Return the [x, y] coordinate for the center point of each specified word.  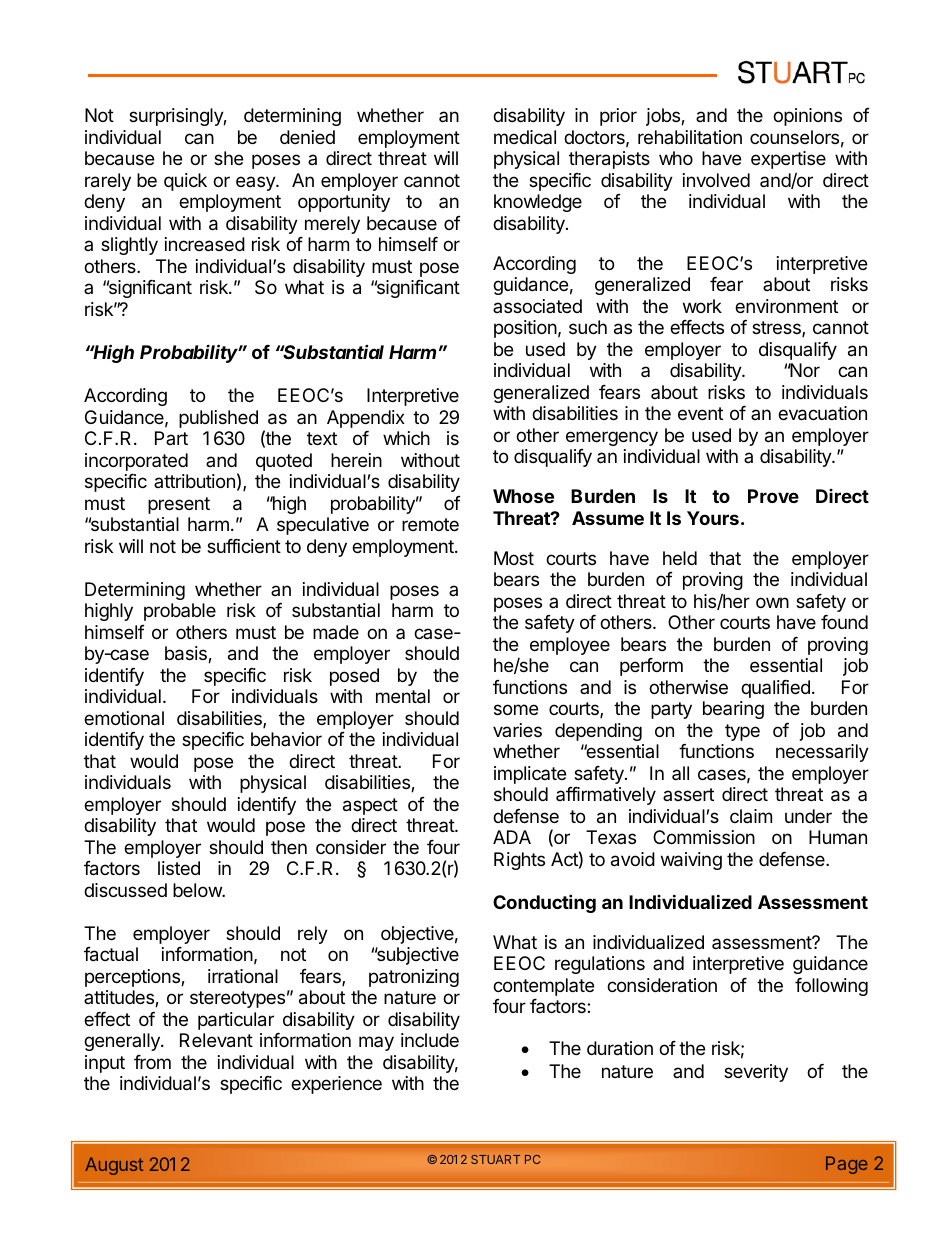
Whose [523, 496]
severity [756, 1073]
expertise [788, 160]
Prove [773, 496]
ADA [512, 837]
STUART [495, 1159]
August [114, 1166]
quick [185, 182]
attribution [194, 481]
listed [179, 868]
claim [751, 816]
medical [525, 137]
